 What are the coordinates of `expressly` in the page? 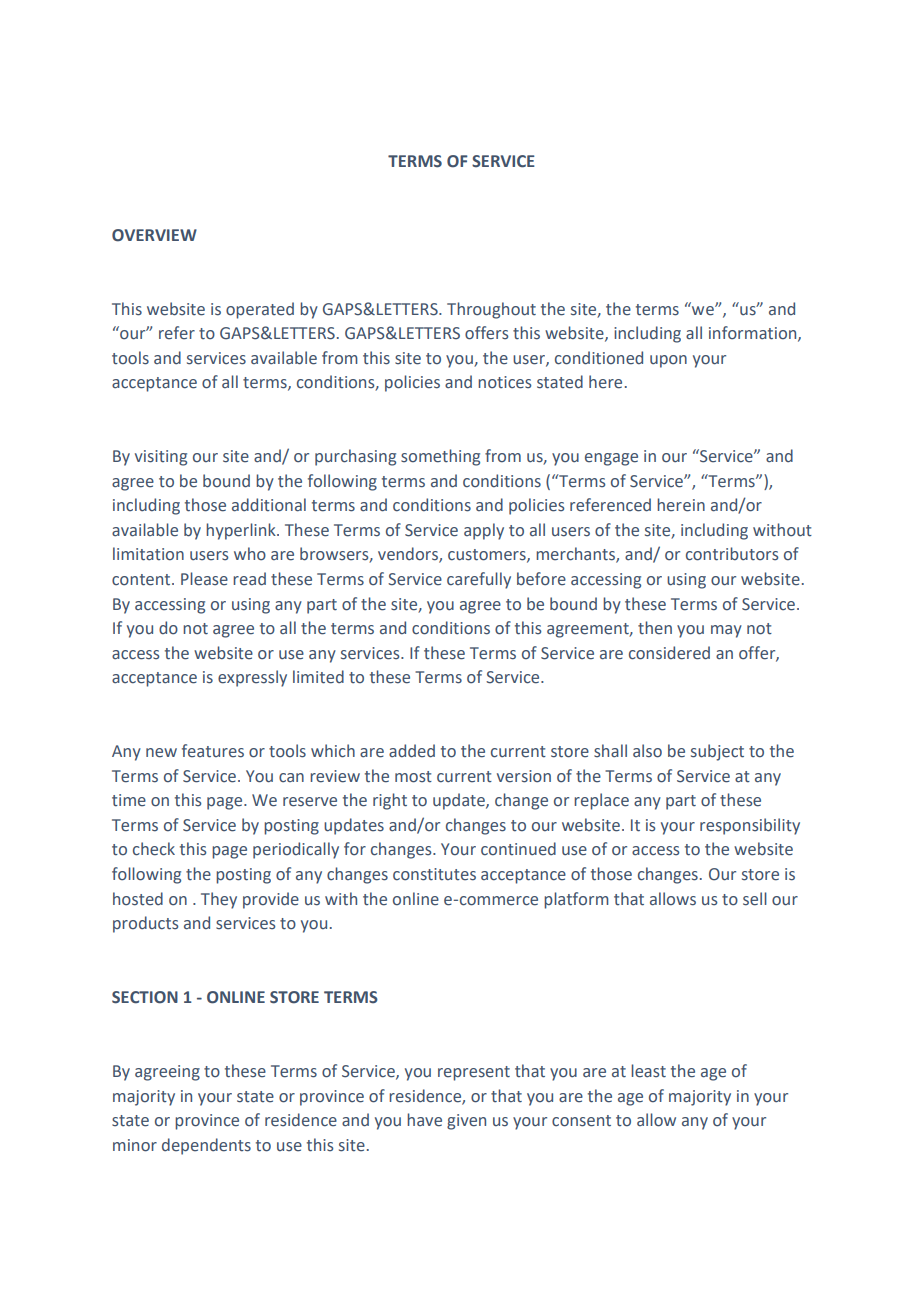 It's located at (252, 678).
